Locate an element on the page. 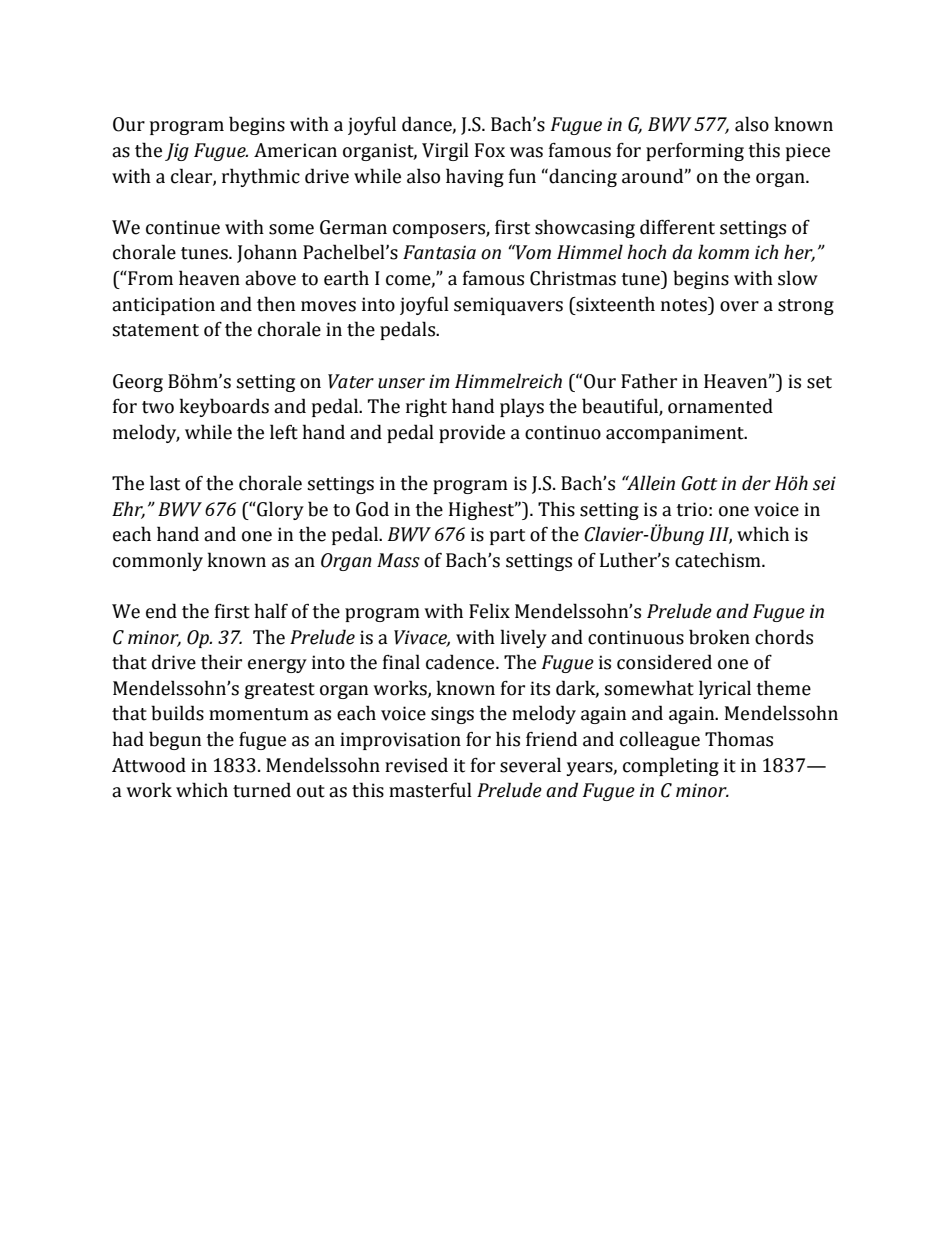 Image resolution: width=952 pixels, height=1233 pixels. turned is located at coordinates (262, 790).
